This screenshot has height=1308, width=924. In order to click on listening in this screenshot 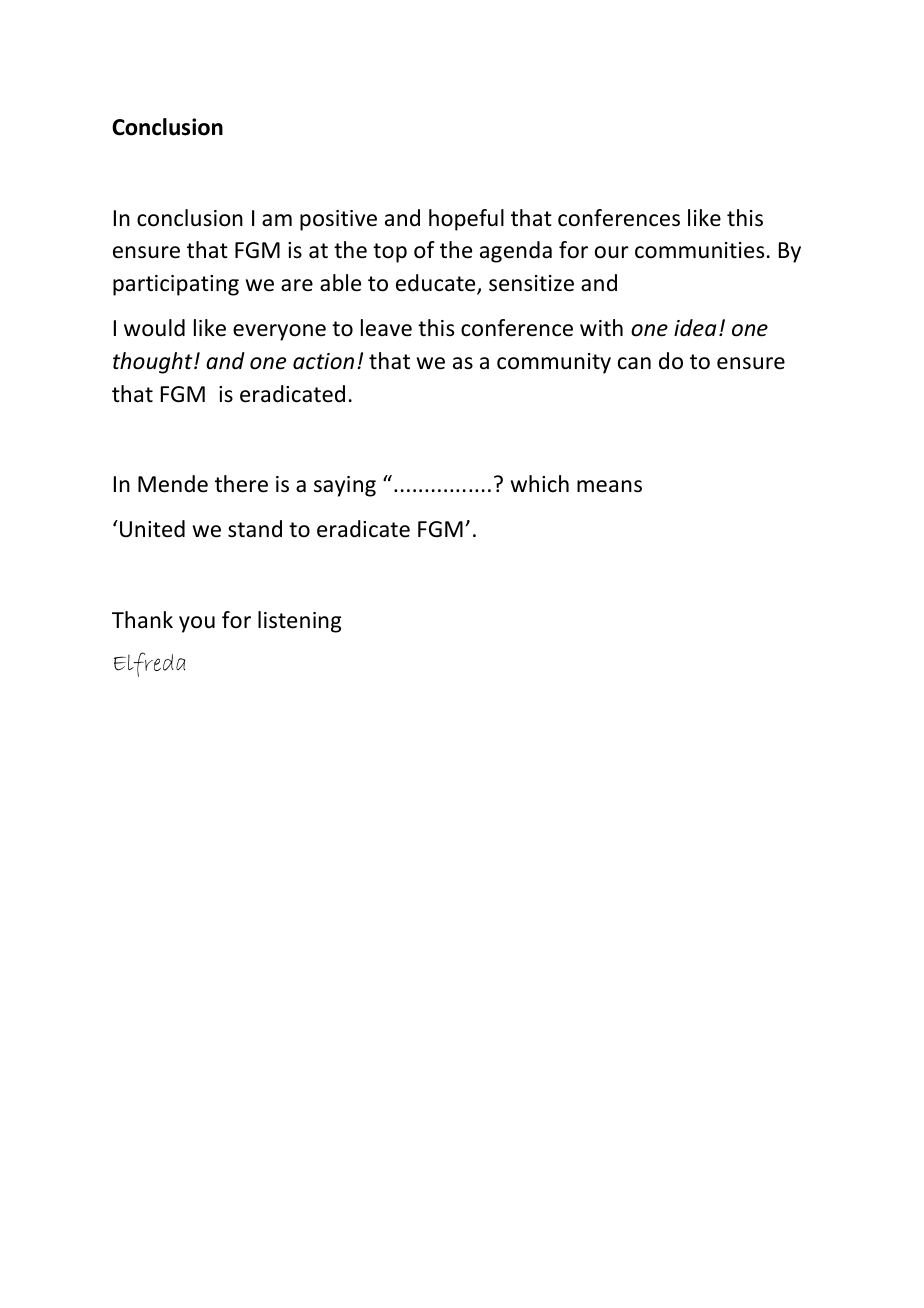, I will do `click(299, 622)`.
